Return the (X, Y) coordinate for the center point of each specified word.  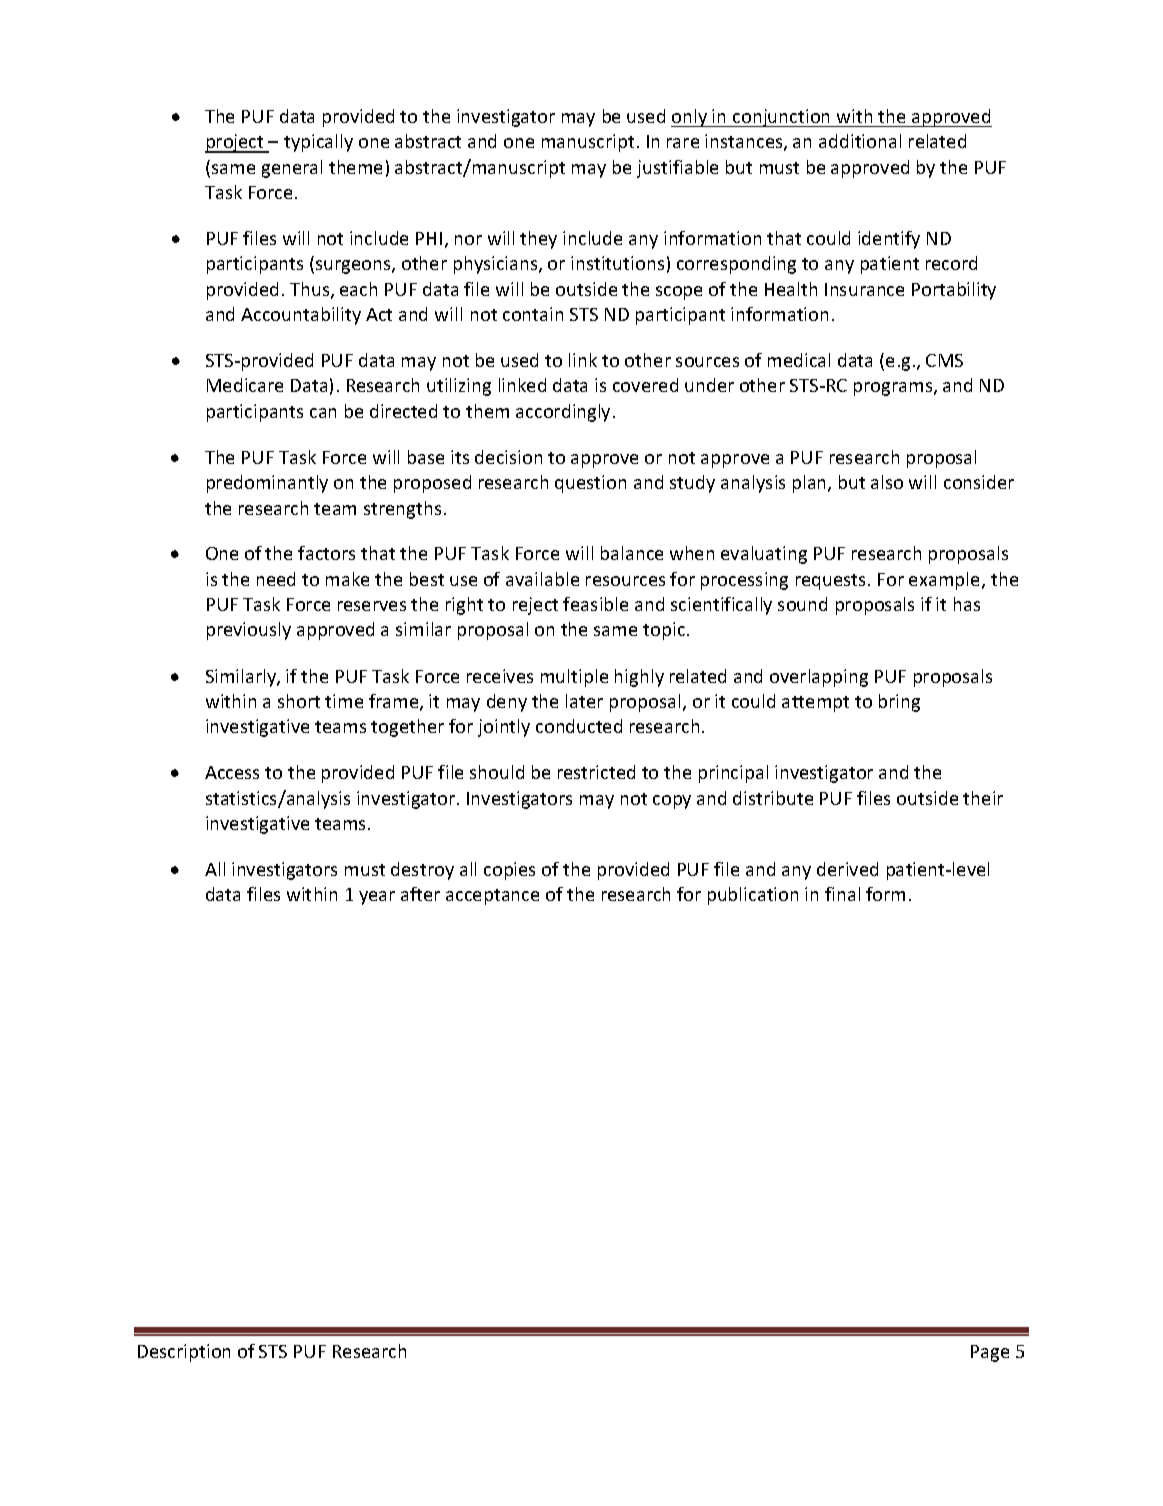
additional (860, 141)
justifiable (677, 169)
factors (326, 553)
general (292, 169)
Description (184, 1353)
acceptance (492, 897)
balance (632, 553)
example (946, 581)
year (377, 898)
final (842, 894)
